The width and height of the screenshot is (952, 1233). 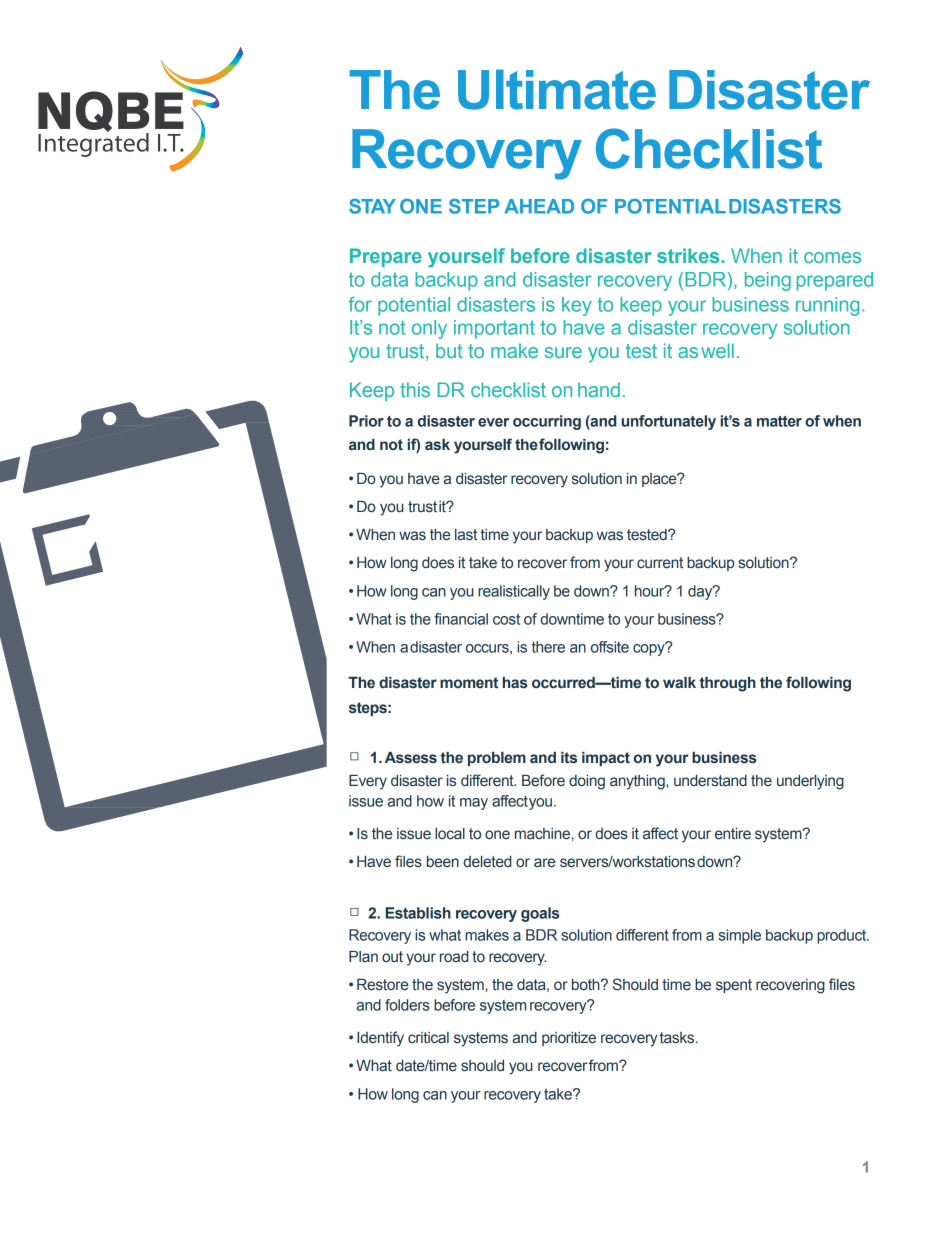 What do you see at coordinates (832, 257) in the screenshot?
I see `comes` at bounding box center [832, 257].
